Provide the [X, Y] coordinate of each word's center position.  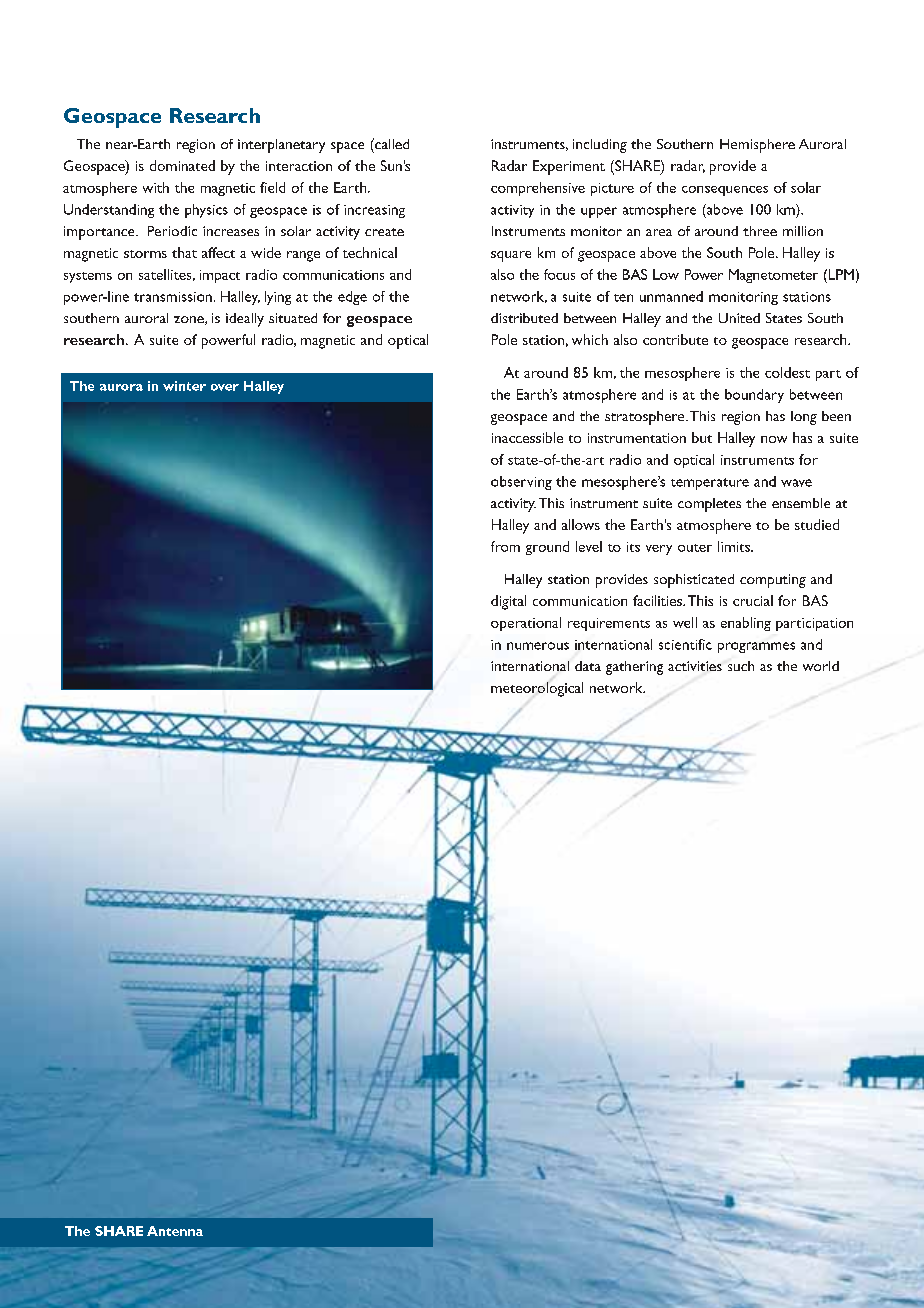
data [588, 666]
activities [695, 666]
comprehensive [538, 189]
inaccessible [527, 437]
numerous [538, 646]
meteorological [537, 689]
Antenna [175, 1231]
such [741, 666]
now [774, 439]
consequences [725, 191]
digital [508, 602]
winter [184, 386]
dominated [182, 165]
